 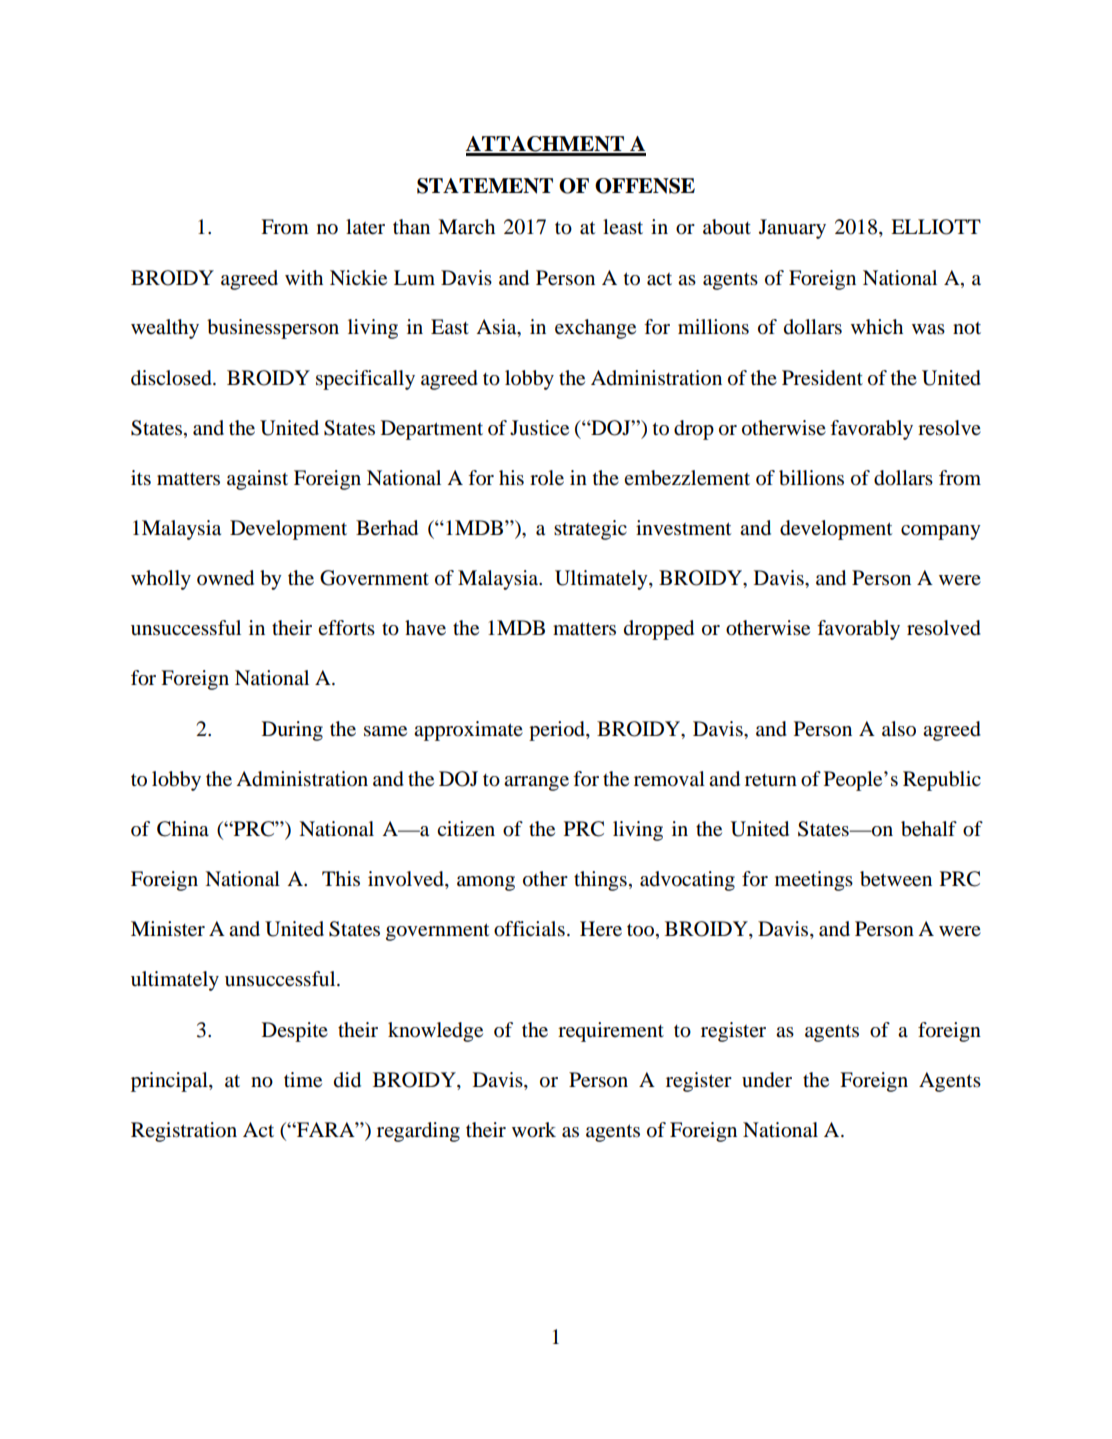 I want to click on ELLIOTT, so click(x=936, y=227).
